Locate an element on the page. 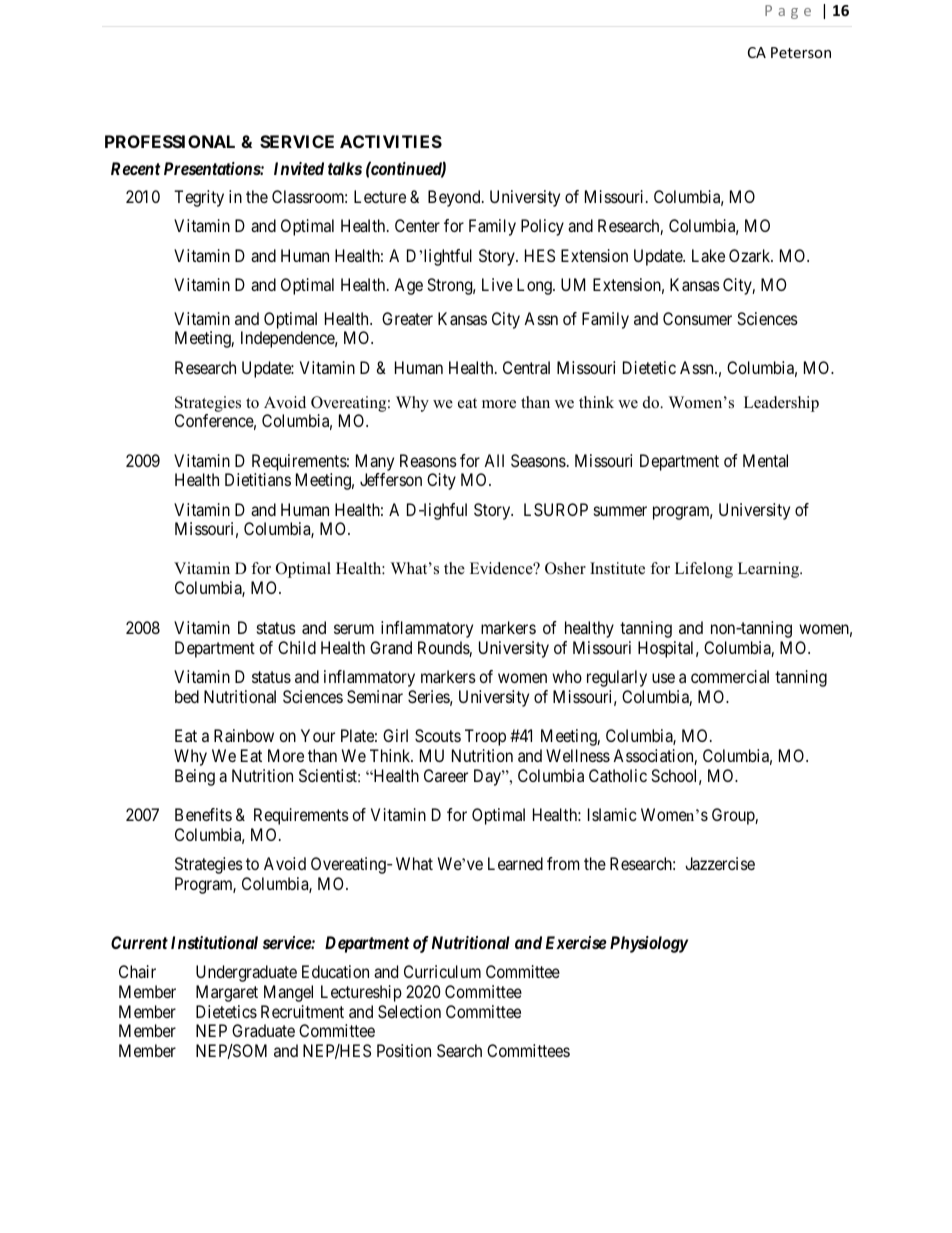  Margaret is located at coordinates (227, 993).
